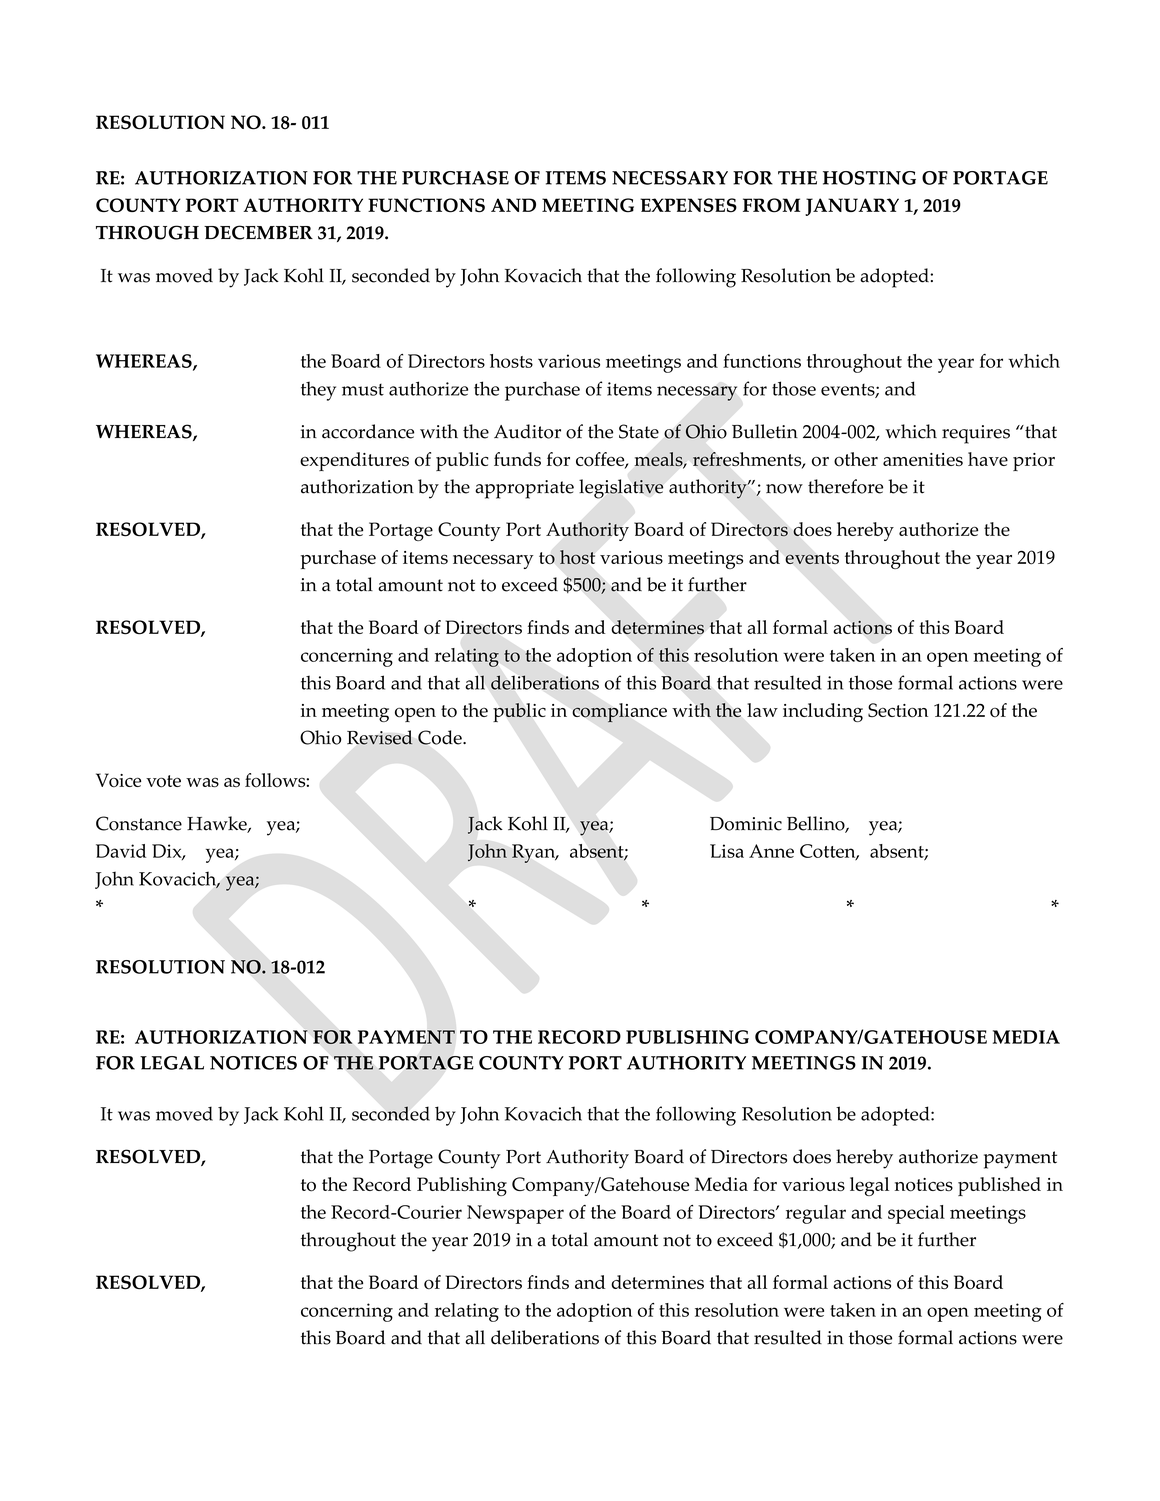 This document has height=1501, width=1160. I want to click on Ryan, so click(535, 853).
